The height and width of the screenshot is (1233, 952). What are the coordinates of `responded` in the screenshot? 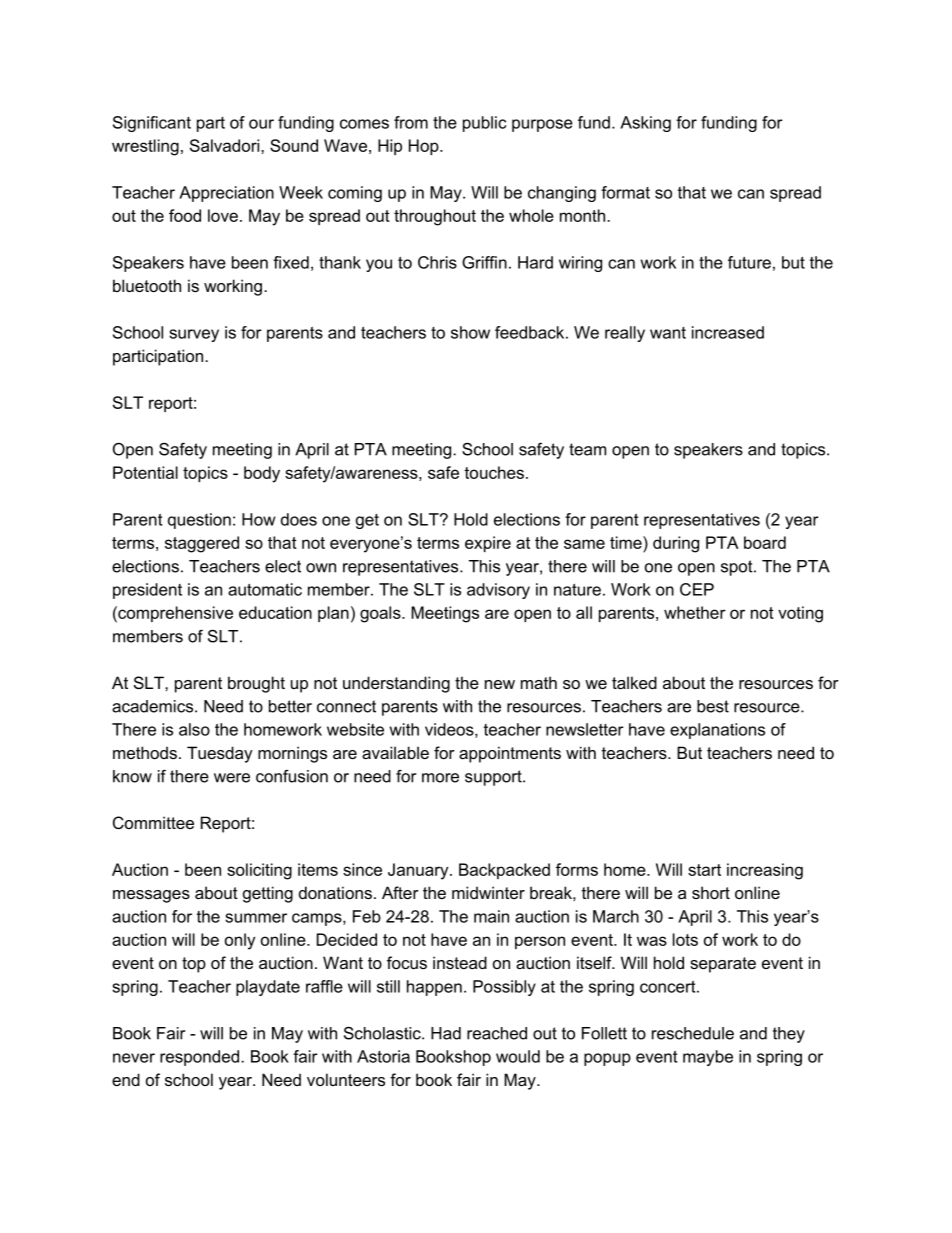 It's located at (201, 1058).
